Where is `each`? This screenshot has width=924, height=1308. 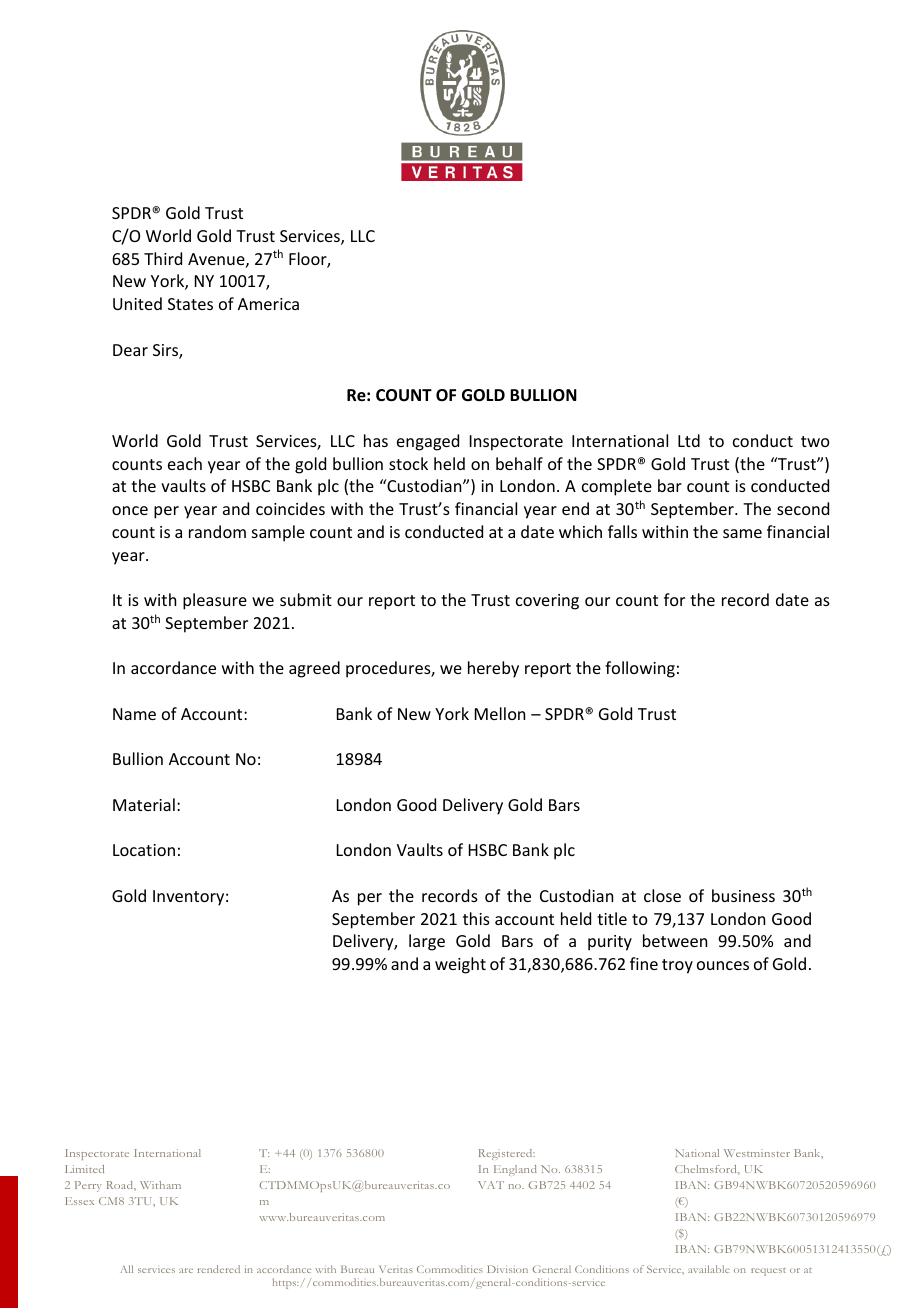
each is located at coordinates (185, 463).
